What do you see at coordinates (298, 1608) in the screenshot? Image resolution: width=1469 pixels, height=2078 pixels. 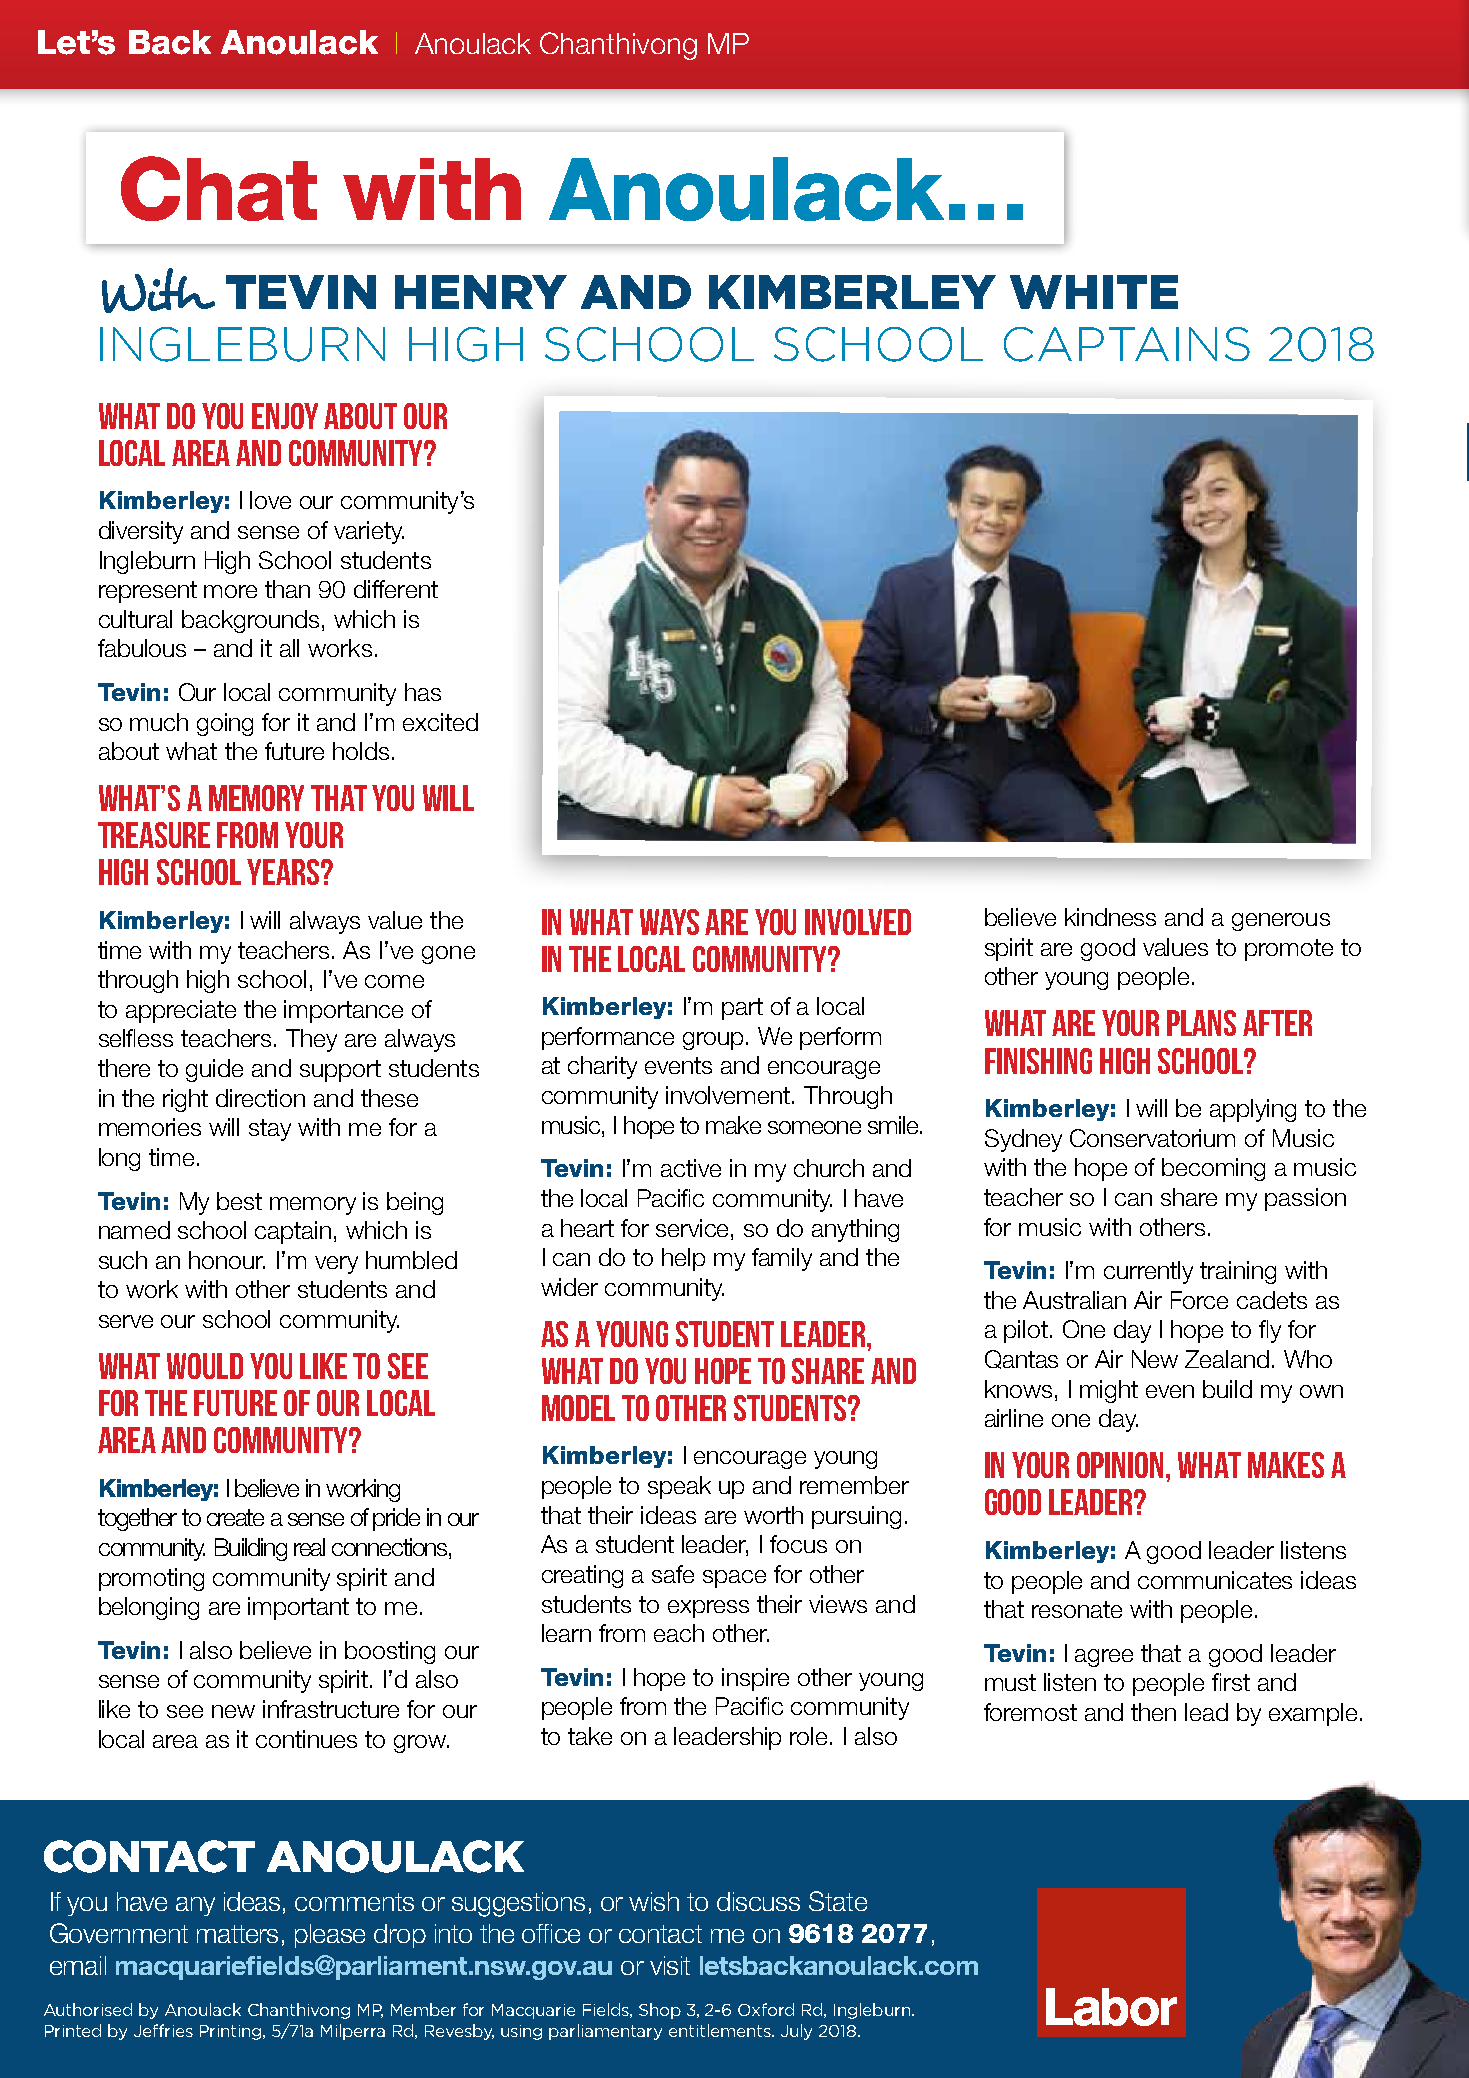 I see `important` at bounding box center [298, 1608].
